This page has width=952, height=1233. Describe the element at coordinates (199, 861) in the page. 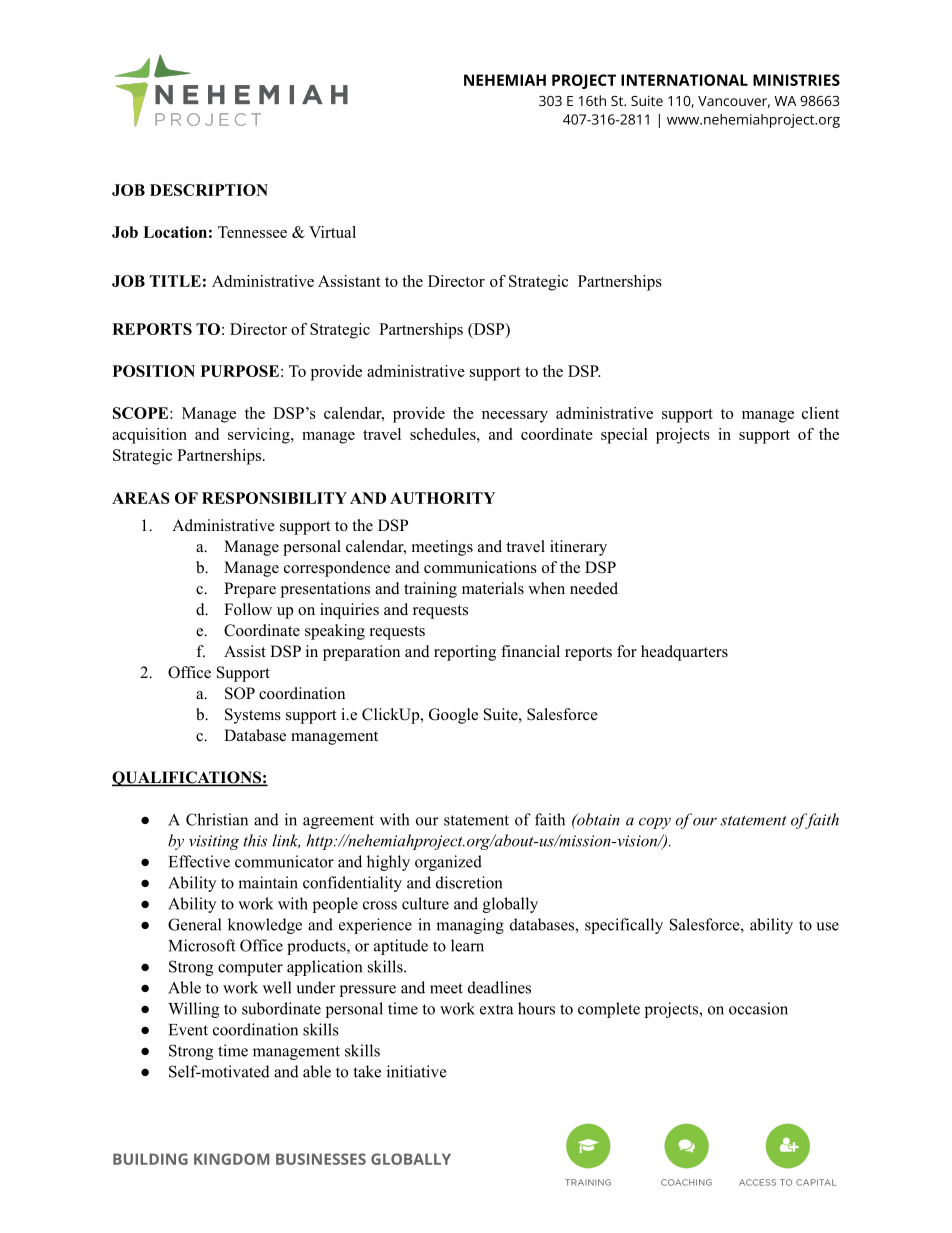

I see `Effective` at that location.
